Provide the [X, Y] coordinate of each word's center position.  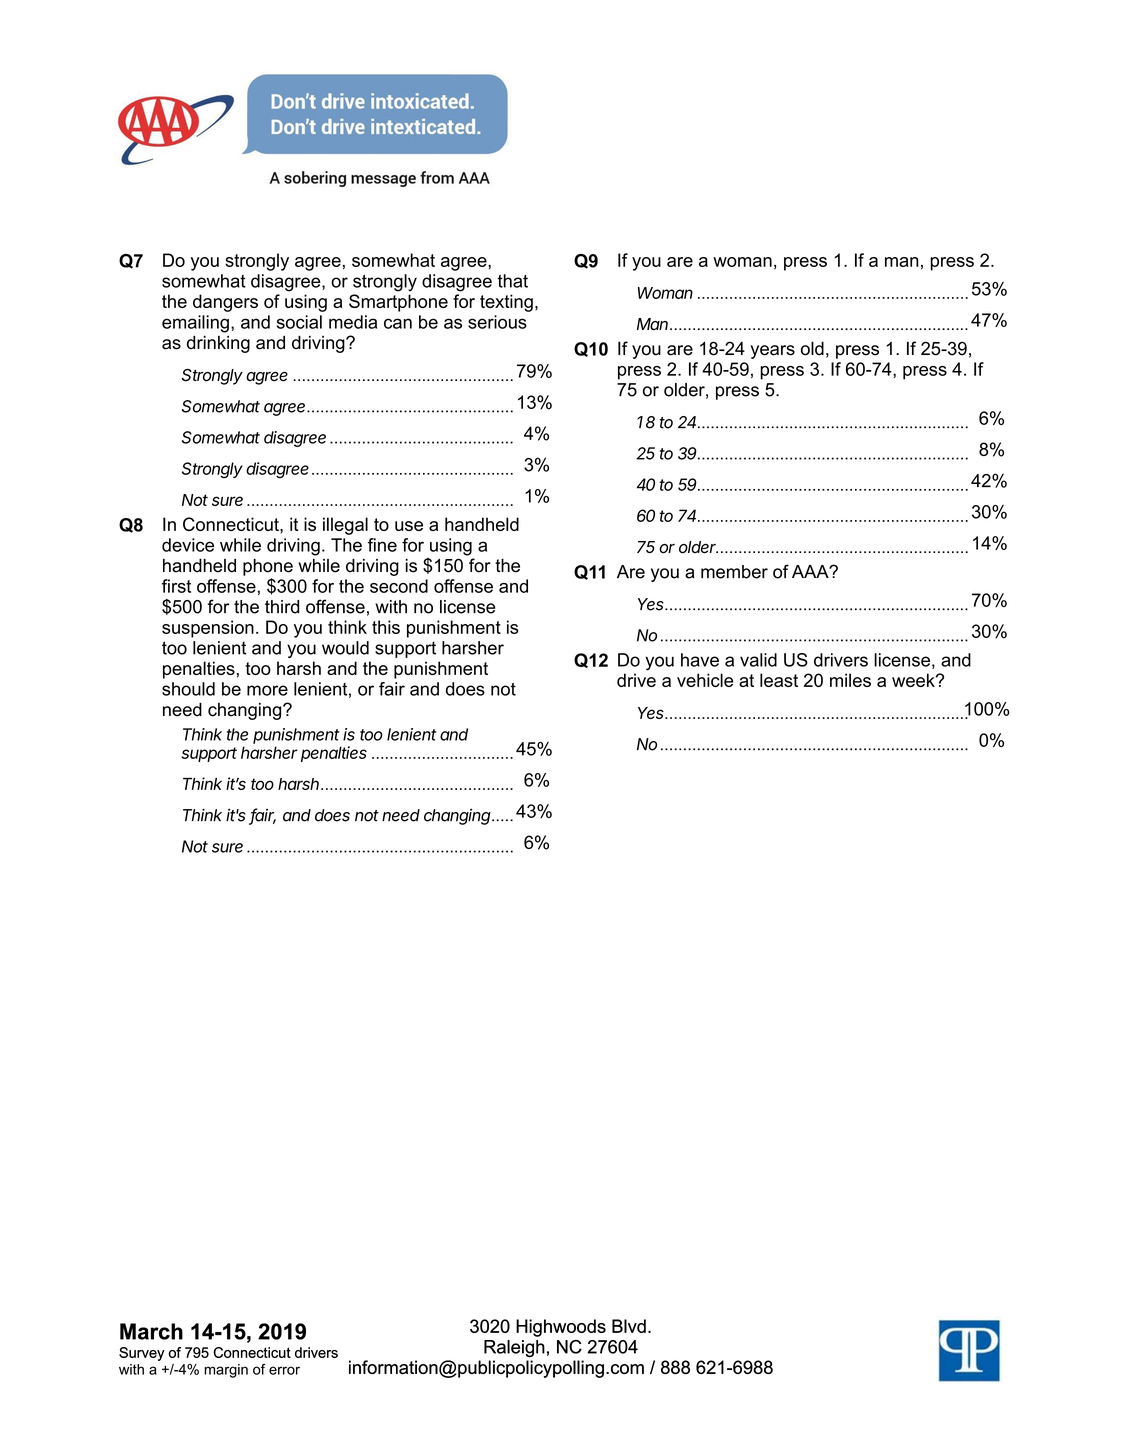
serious [497, 322]
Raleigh [514, 1349]
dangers [225, 303]
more [267, 690]
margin [226, 1371]
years [773, 352]
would [345, 648]
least [779, 680]
